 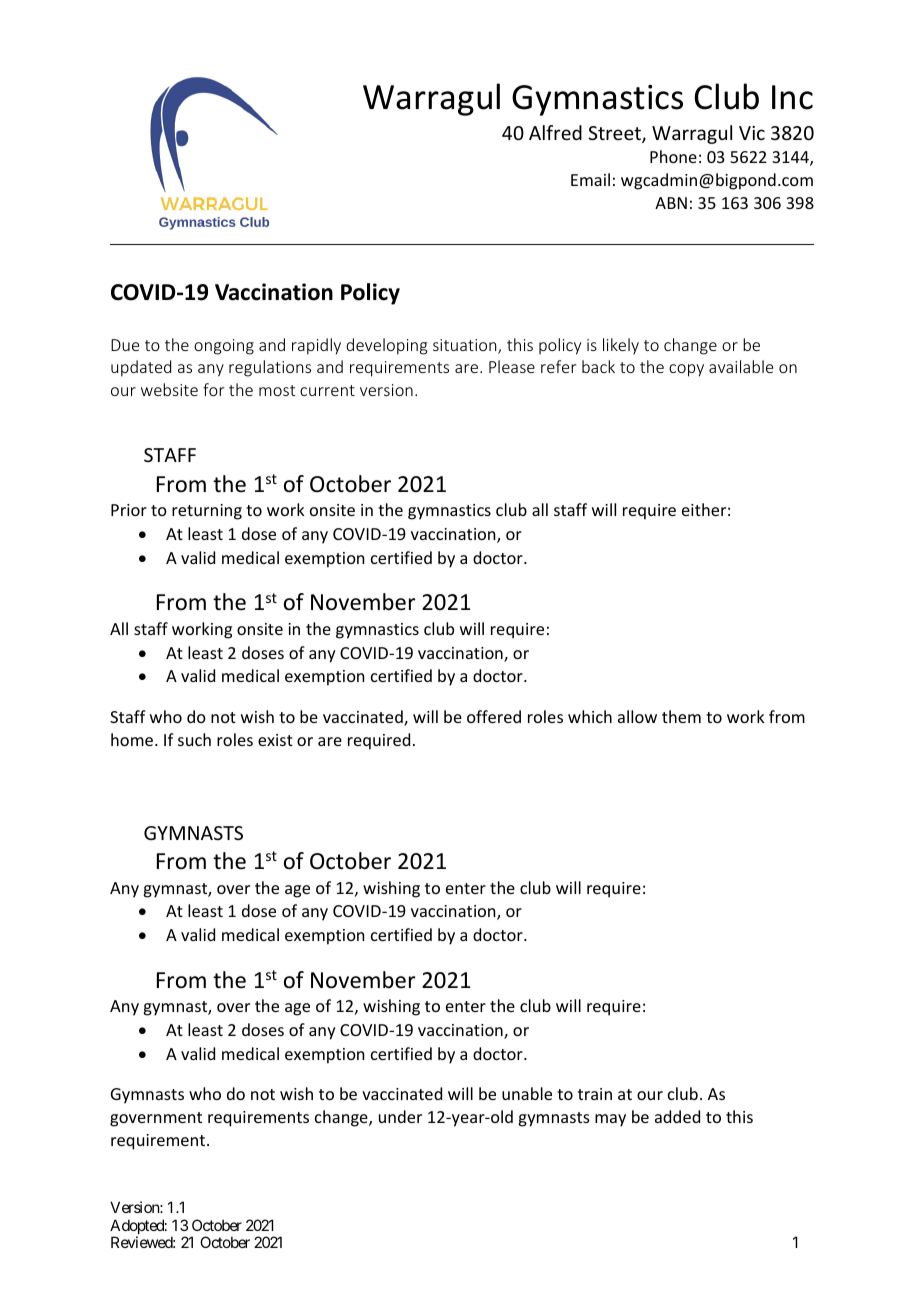 I want to click on copy, so click(x=686, y=370).
